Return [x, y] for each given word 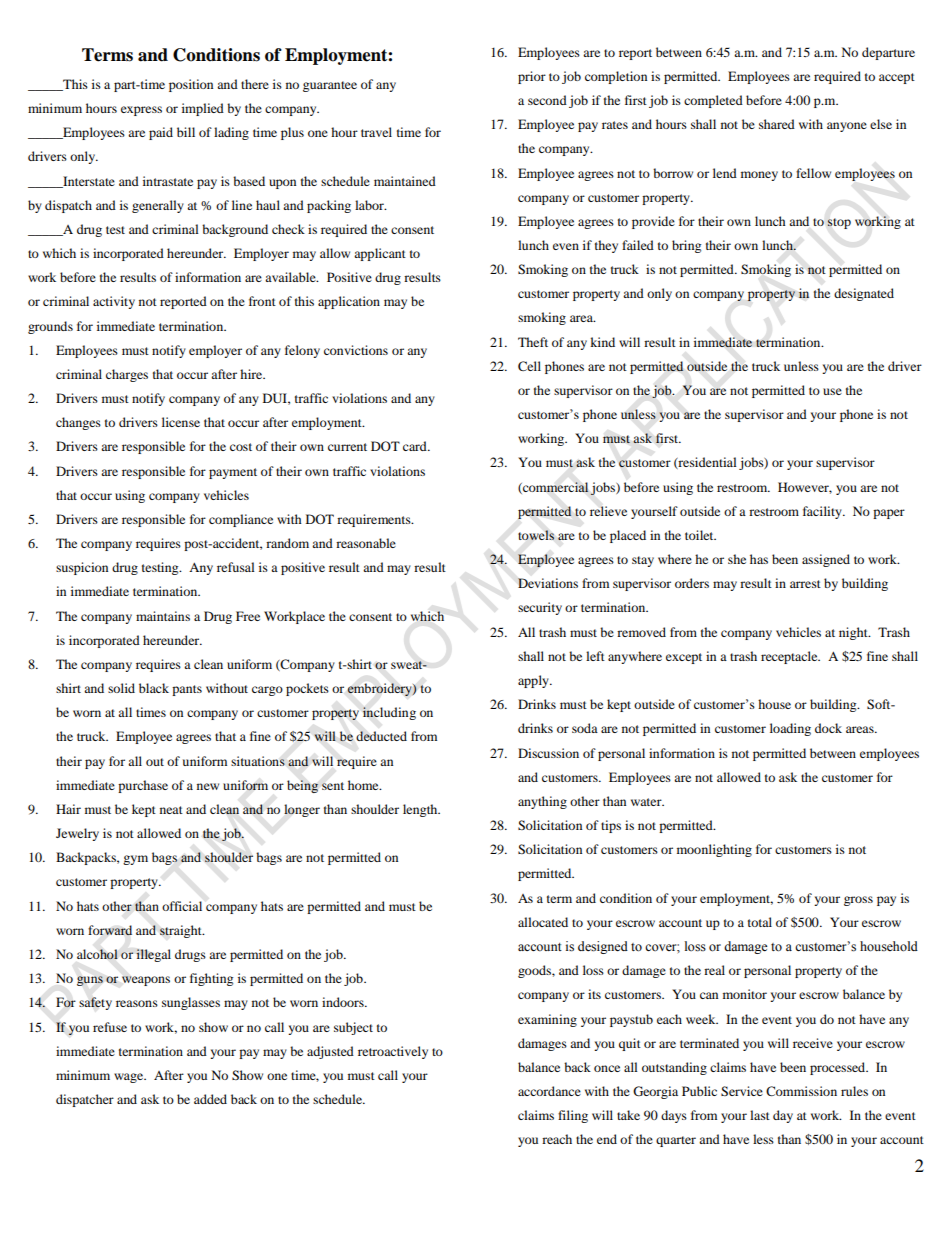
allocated [543, 922]
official [182, 906]
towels [536, 535]
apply [534, 681]
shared [777, 124]
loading [790, 729]
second [547, 100]
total [760, 922]
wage [130, 1078]
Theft [533, 342]
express [141, 111]
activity [114, 302]
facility [823, 512]
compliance [241, 520]
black [154, 688]
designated [864, 294]
